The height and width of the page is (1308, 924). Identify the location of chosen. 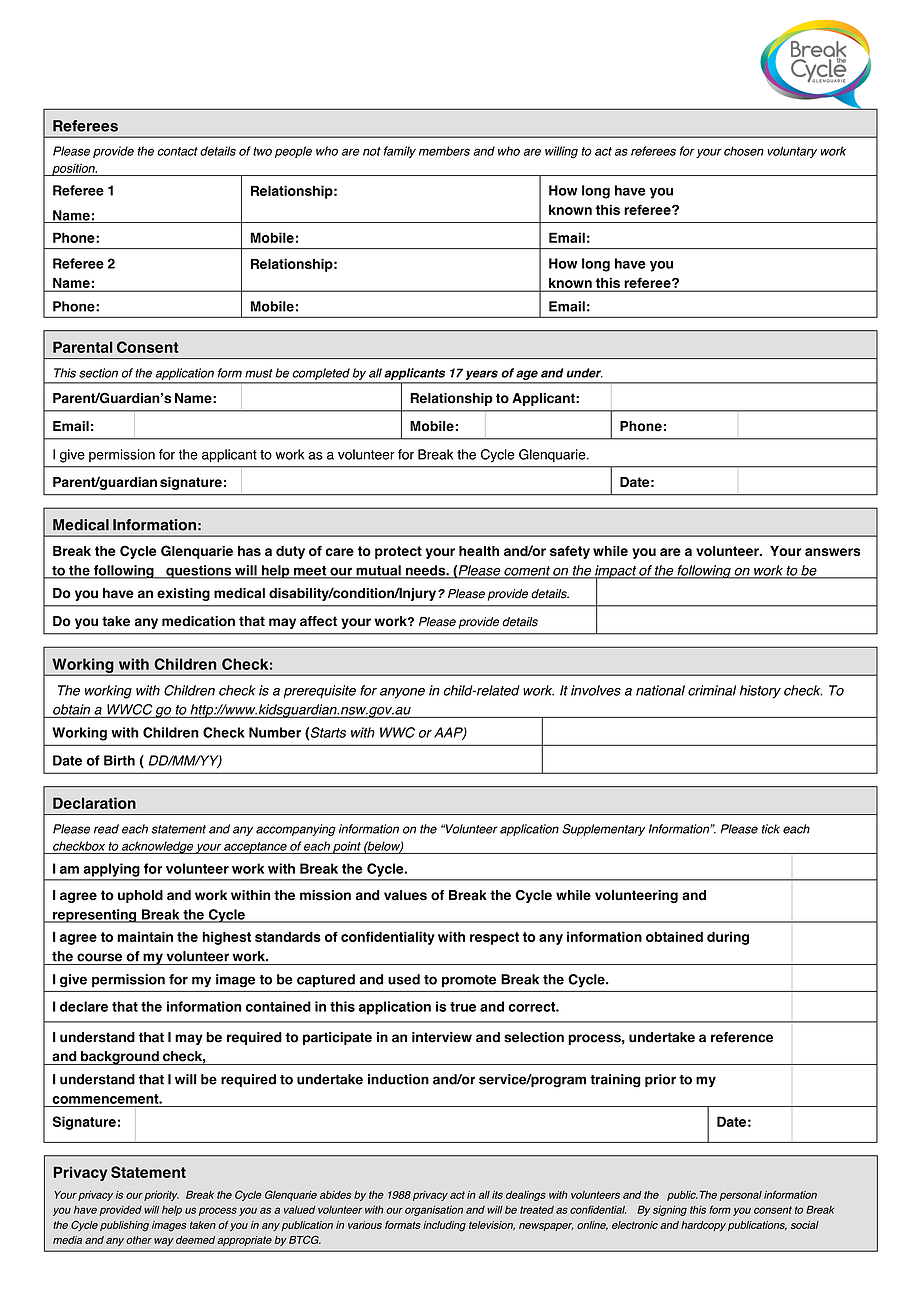
(744, 151).
